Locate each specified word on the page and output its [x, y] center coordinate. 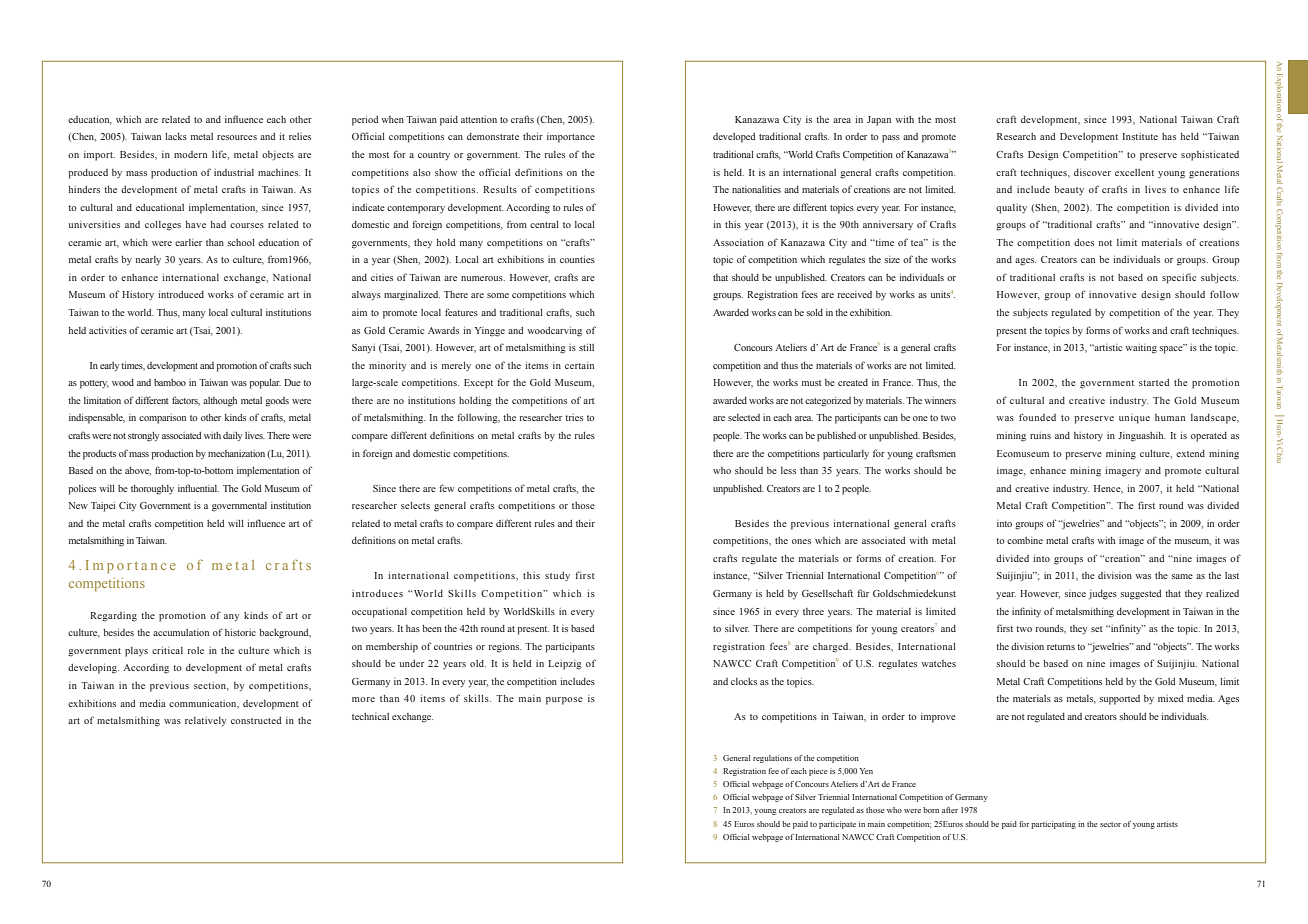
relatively [205, 722]
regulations [772, 759]
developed [734, 138]
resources [237, 137]
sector [1110, 824]
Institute [1140, 136]
